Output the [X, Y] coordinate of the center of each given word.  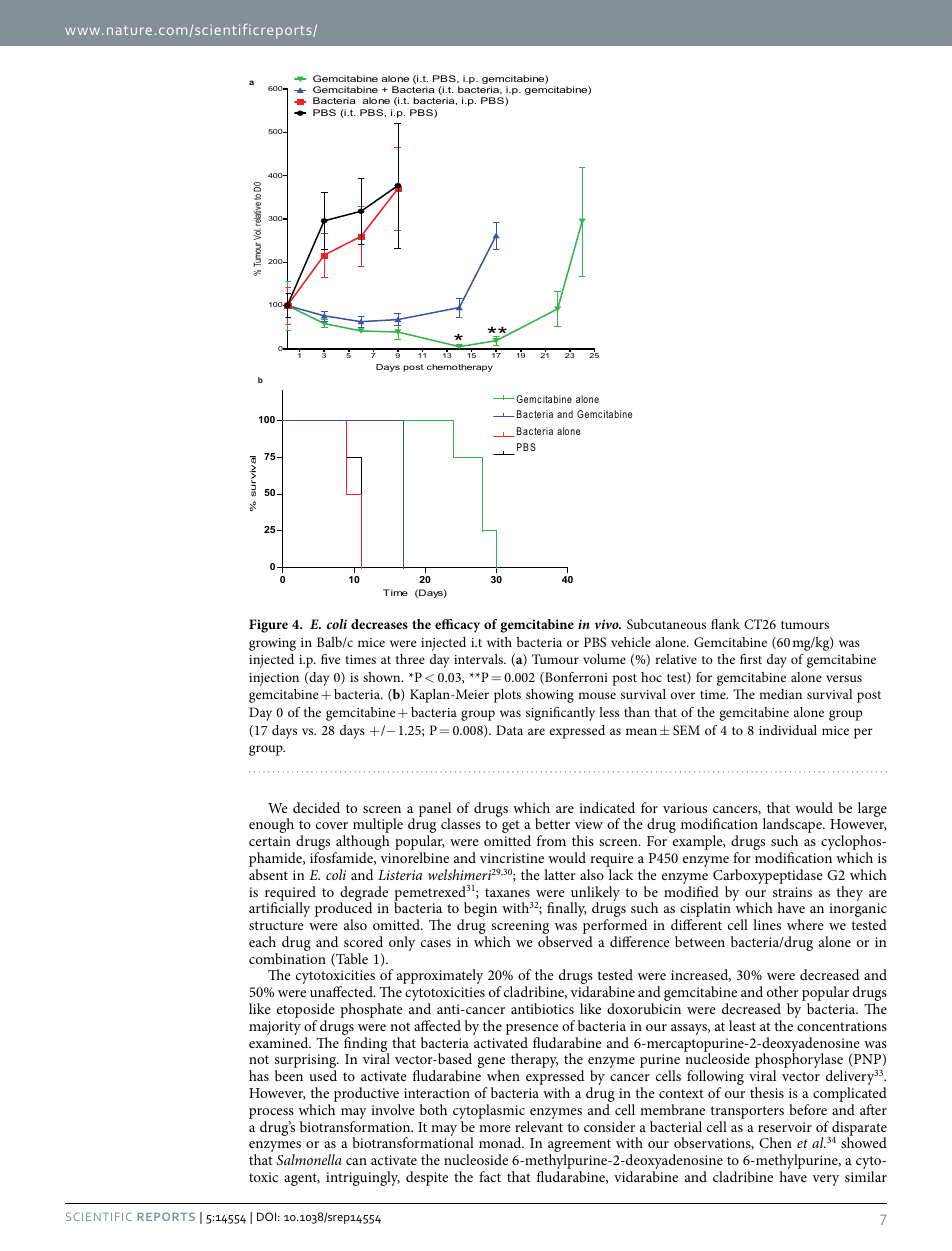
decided [316, 807]
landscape [793, 827]
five [330, 659]
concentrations [842, 1026]
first [751, 659]
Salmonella [309, 1159]
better [552, 823]
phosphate [371, 1010]
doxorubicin [644, 1008]
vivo [608, 624]
